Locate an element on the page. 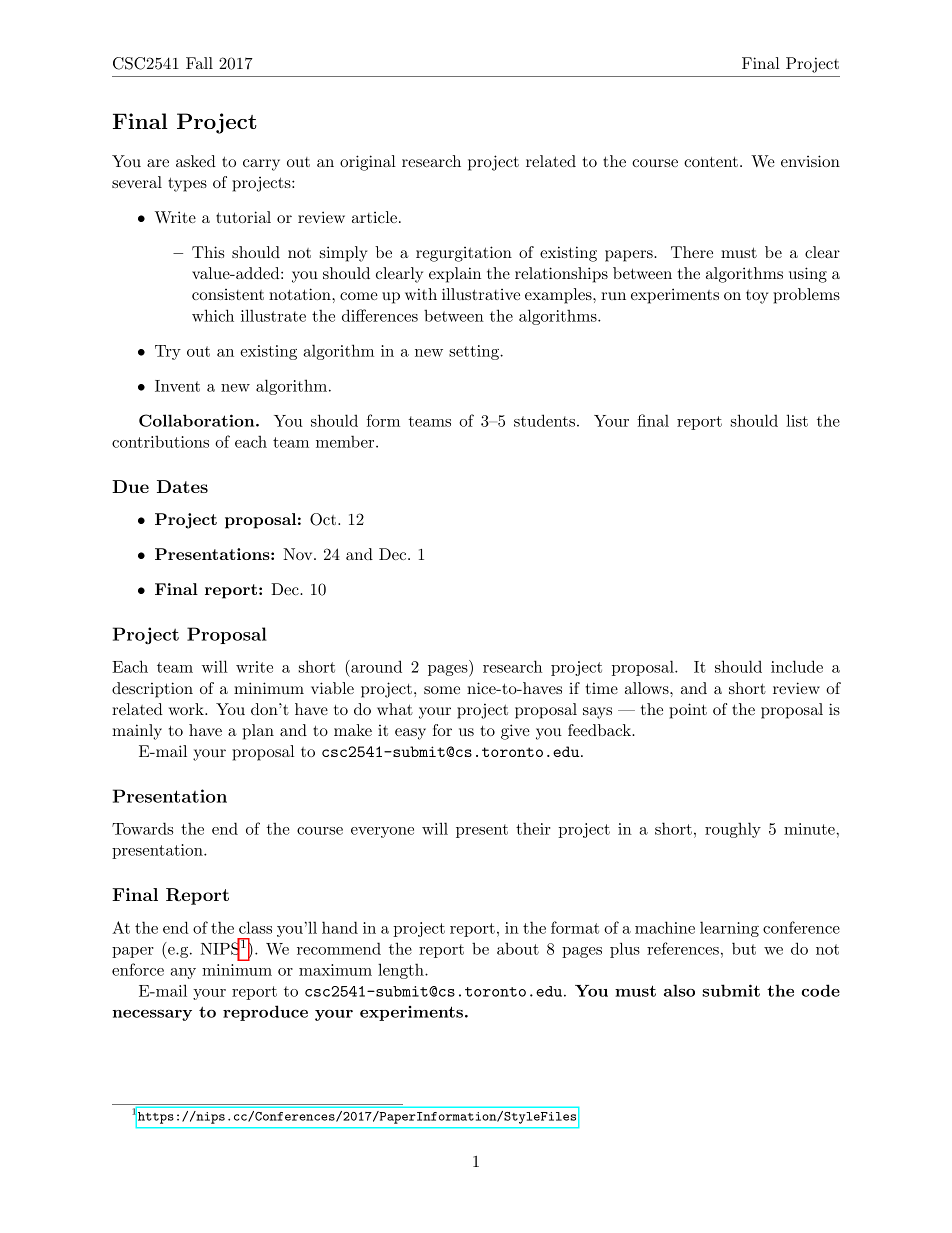  list is located at coordinates (797, 420).
